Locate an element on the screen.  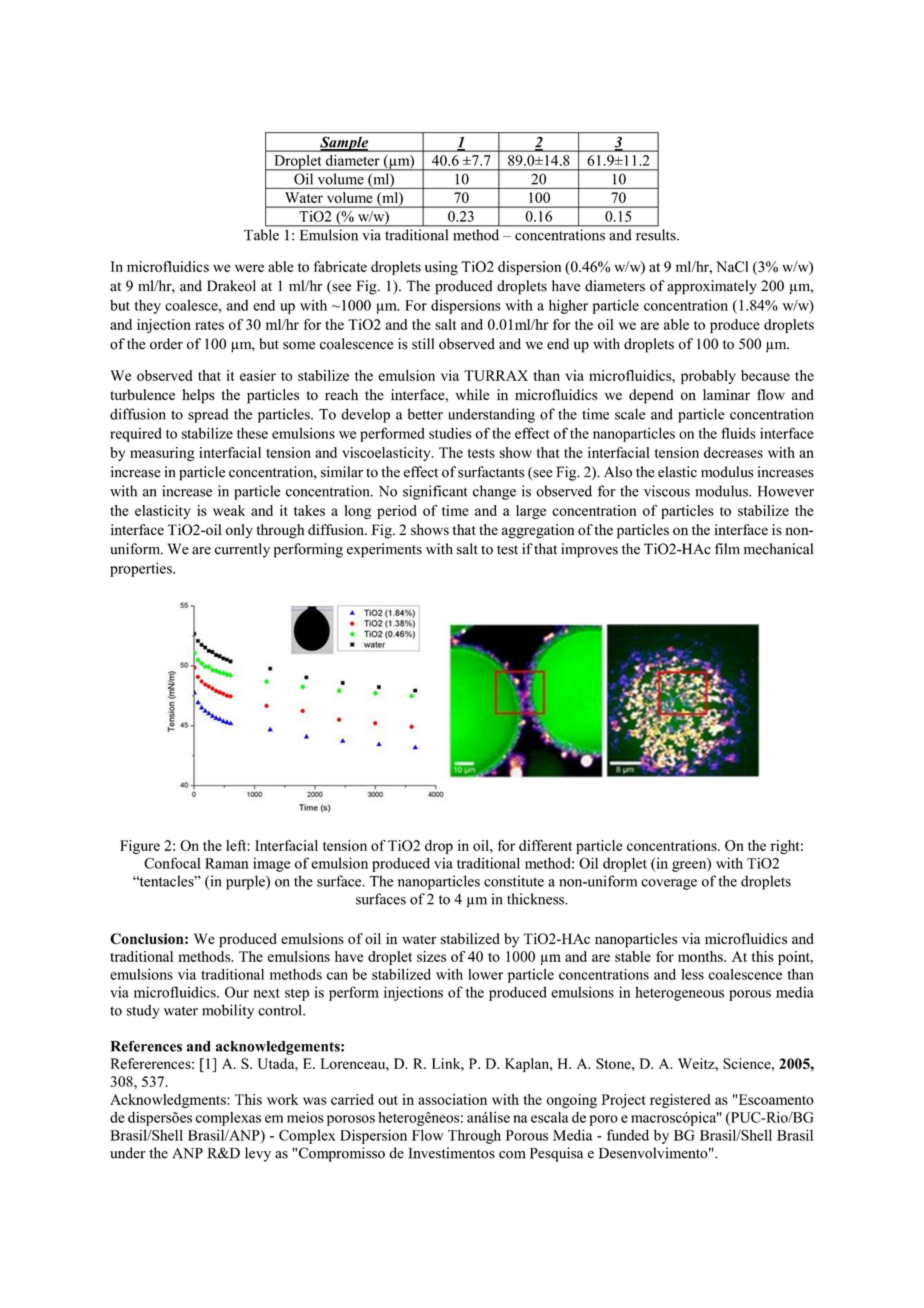
were is located at coordinates (249, 268).
